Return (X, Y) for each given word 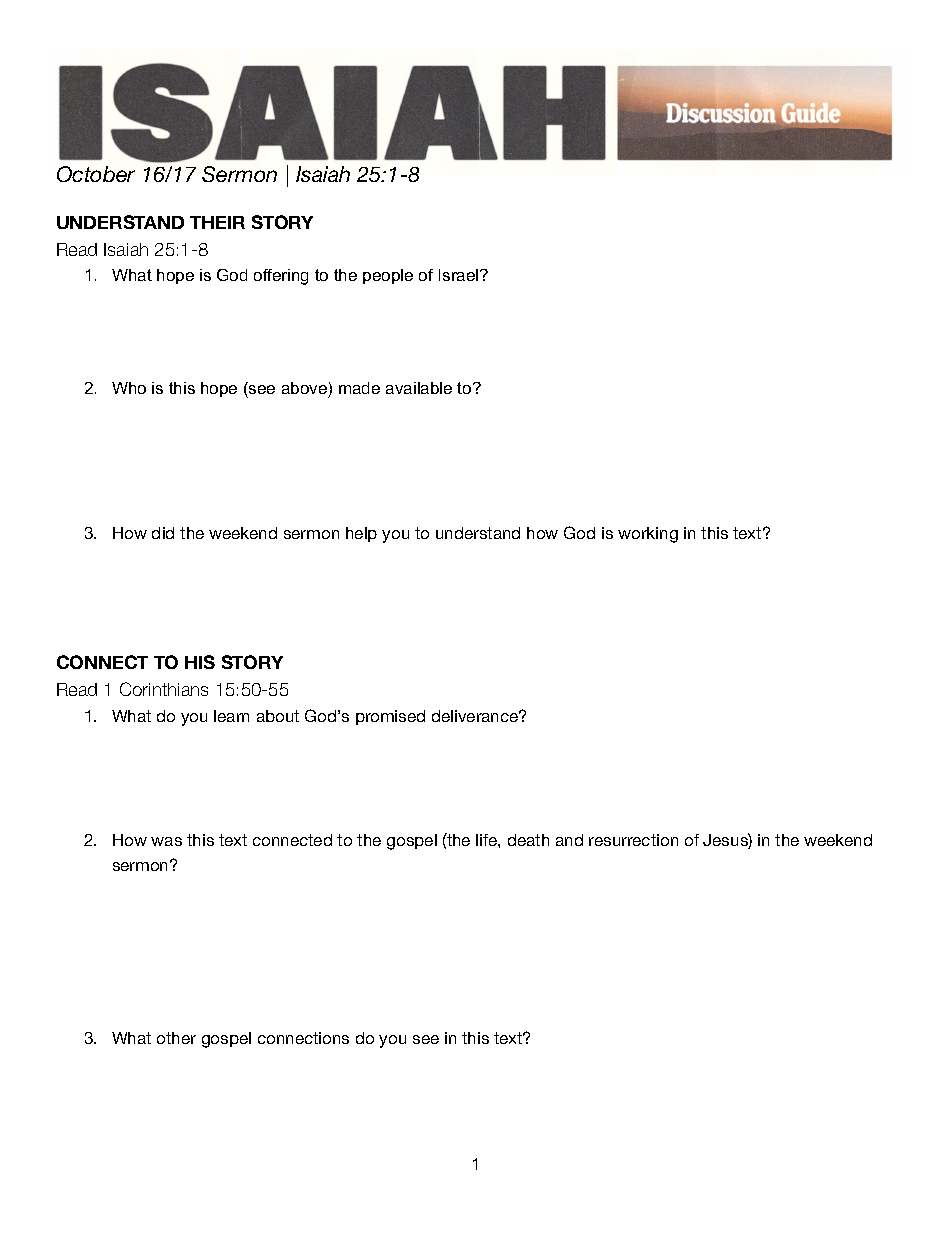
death (528, 840)
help (361, 534)
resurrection (633, 840)
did (163, 533)
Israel (460, 275)
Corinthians (164, 689)
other (176, 1038)
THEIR (217, 222)
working (648, 535)
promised (390, 717)
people (388, 276)
